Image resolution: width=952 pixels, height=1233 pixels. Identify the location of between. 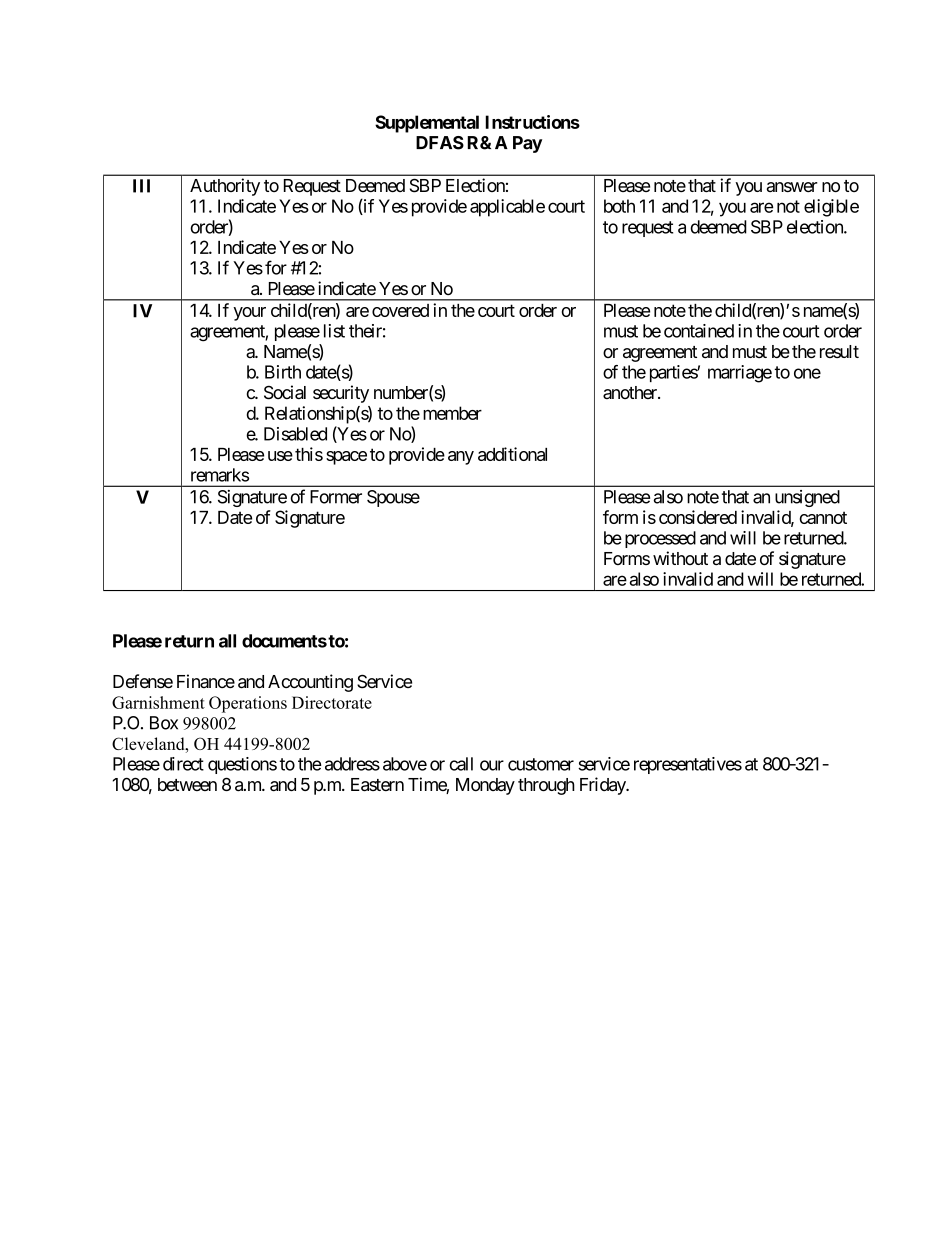
(187, 784).
